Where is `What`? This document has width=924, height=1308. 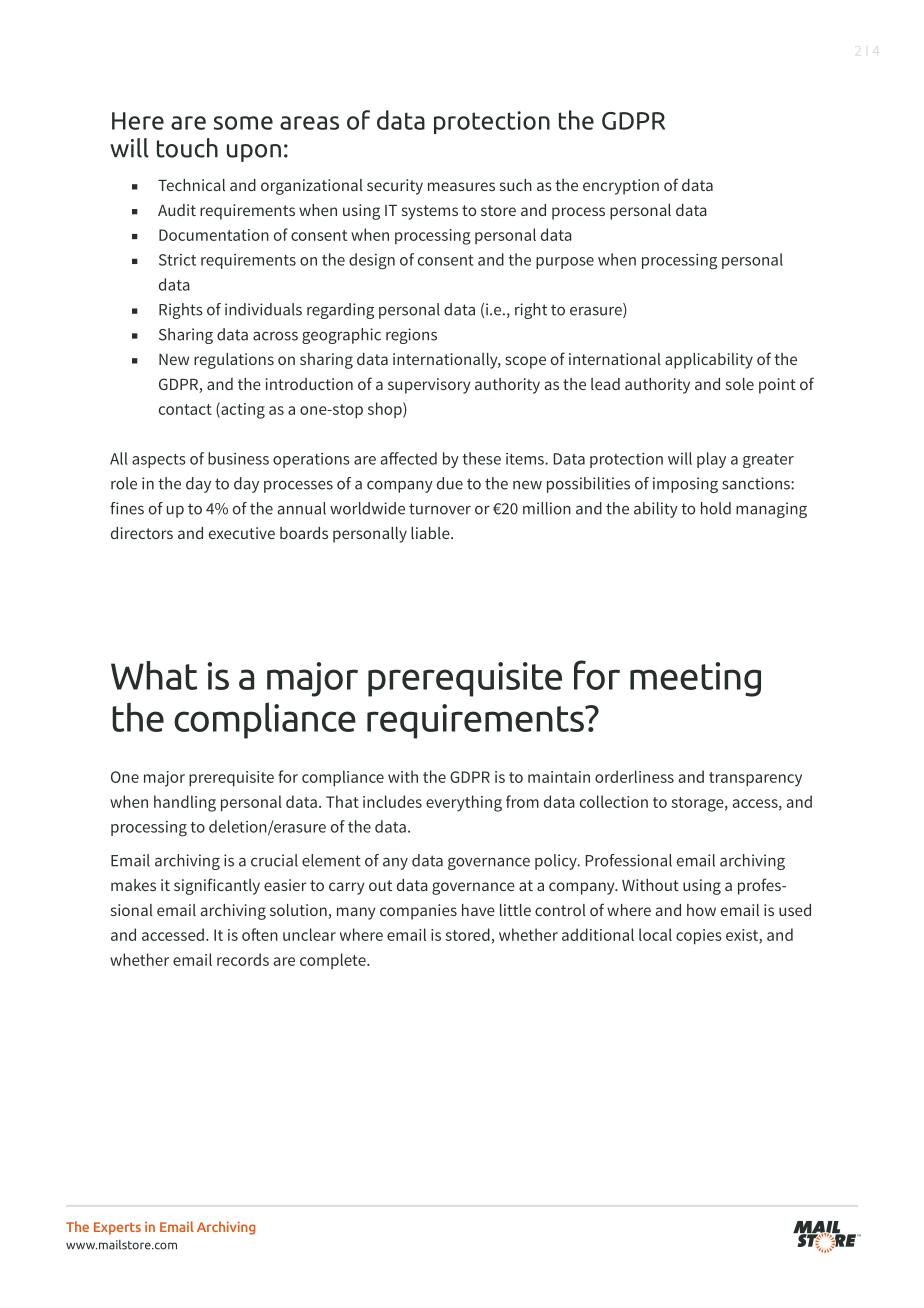
What is located at coordinates (154, 675).
